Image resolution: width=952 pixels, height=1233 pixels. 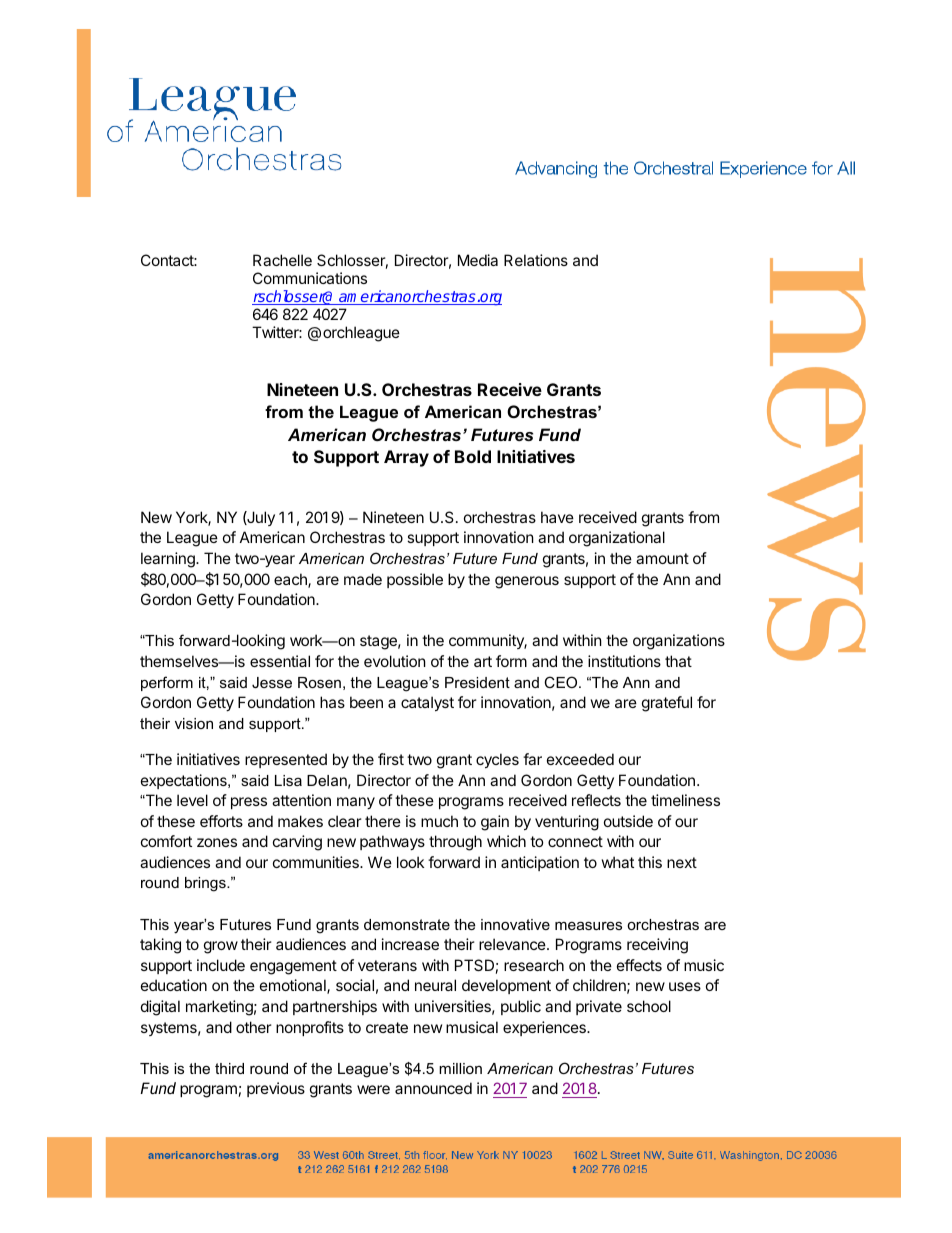 What do you see at coordinates (599, 1007) in the screenshot?
I see `private` at bounding box center [599, 1007].
